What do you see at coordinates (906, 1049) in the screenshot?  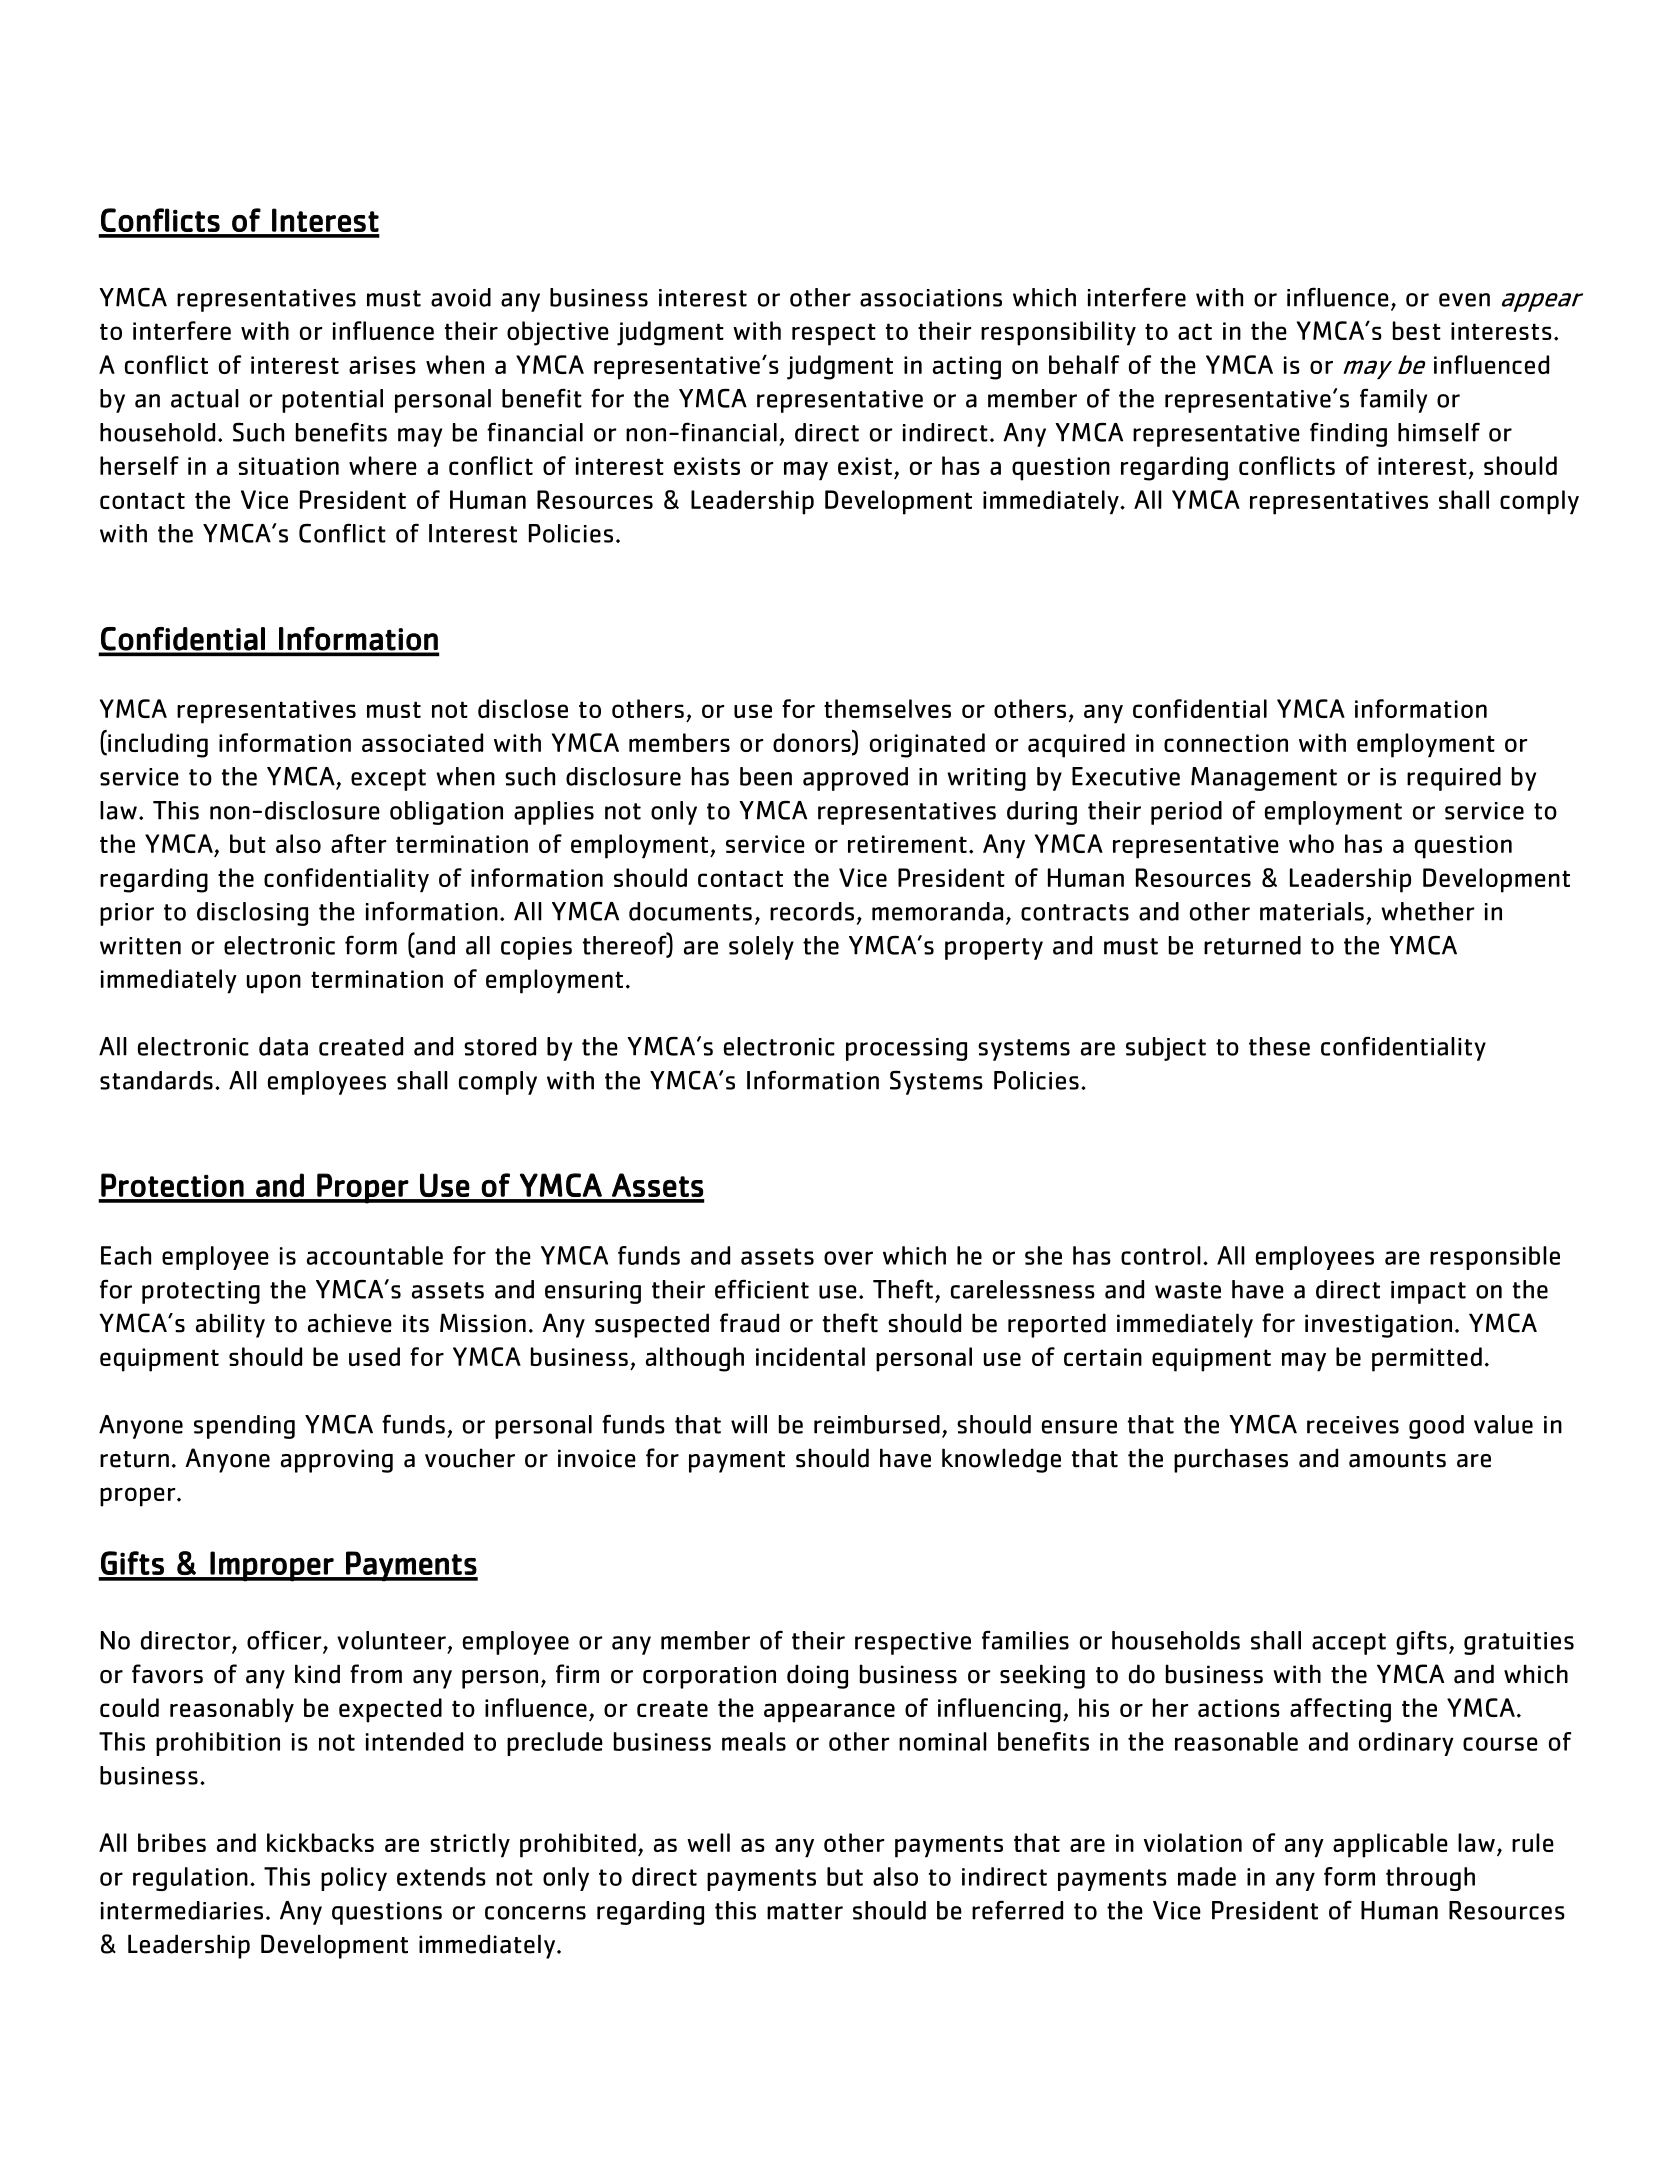 I see `processing` at bounding box center [906, 1049].
